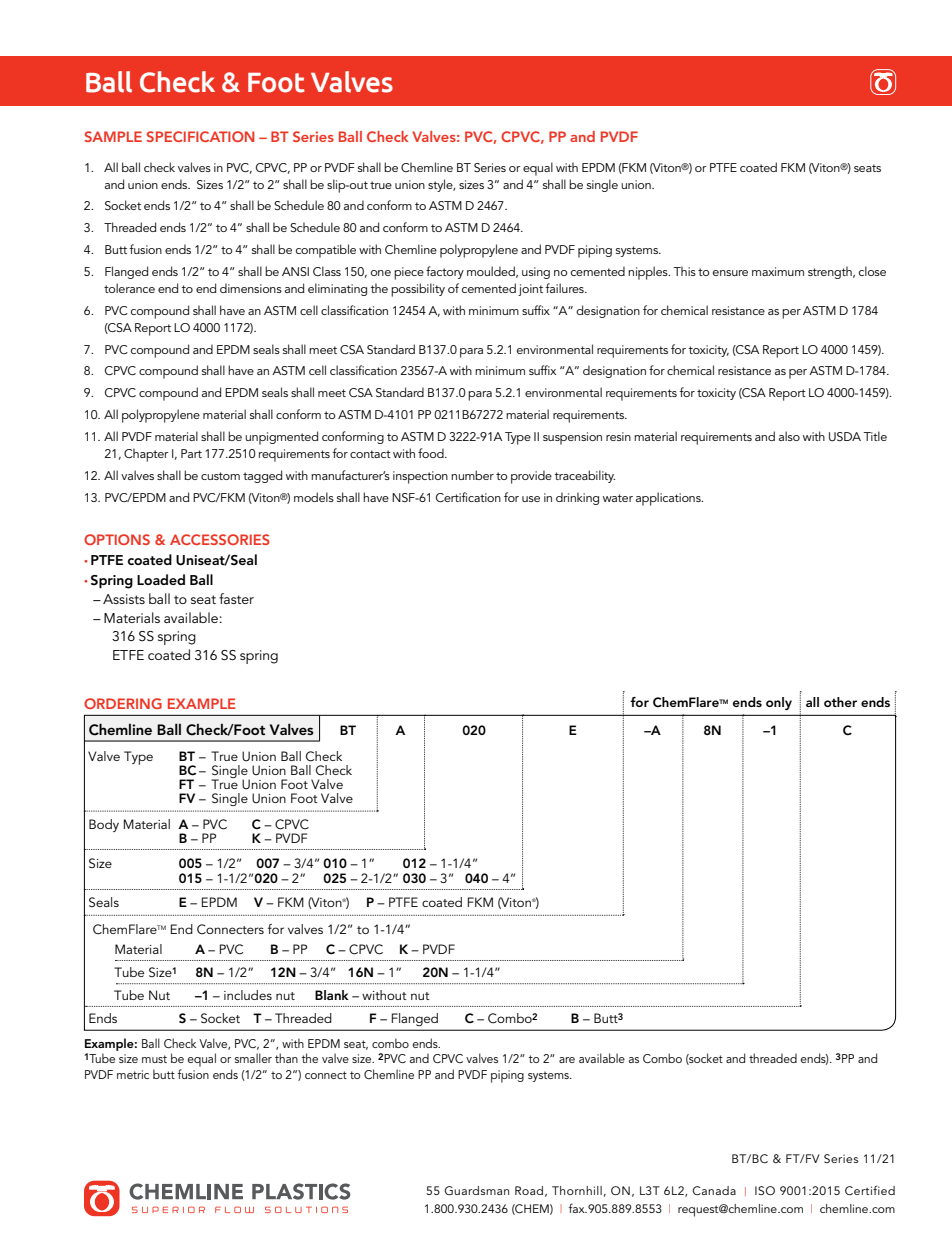 This screenshot has height=1233, width=952. What do you see at coordinates (332, 995) in the screenshot?
I see `Blank` at bounding box center [332, 995].
